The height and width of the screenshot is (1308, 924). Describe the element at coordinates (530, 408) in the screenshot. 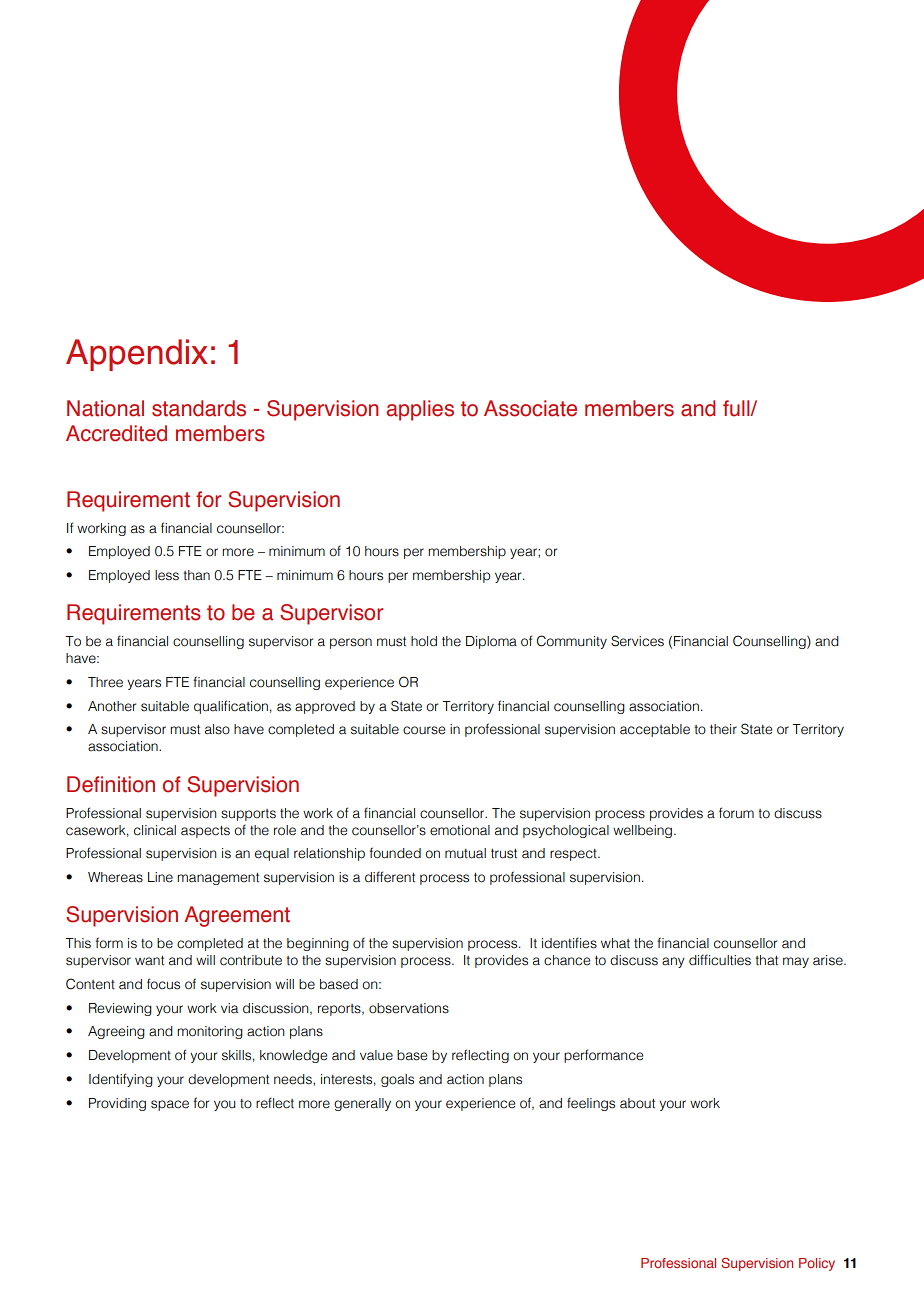

I see `Associate` at that location.
